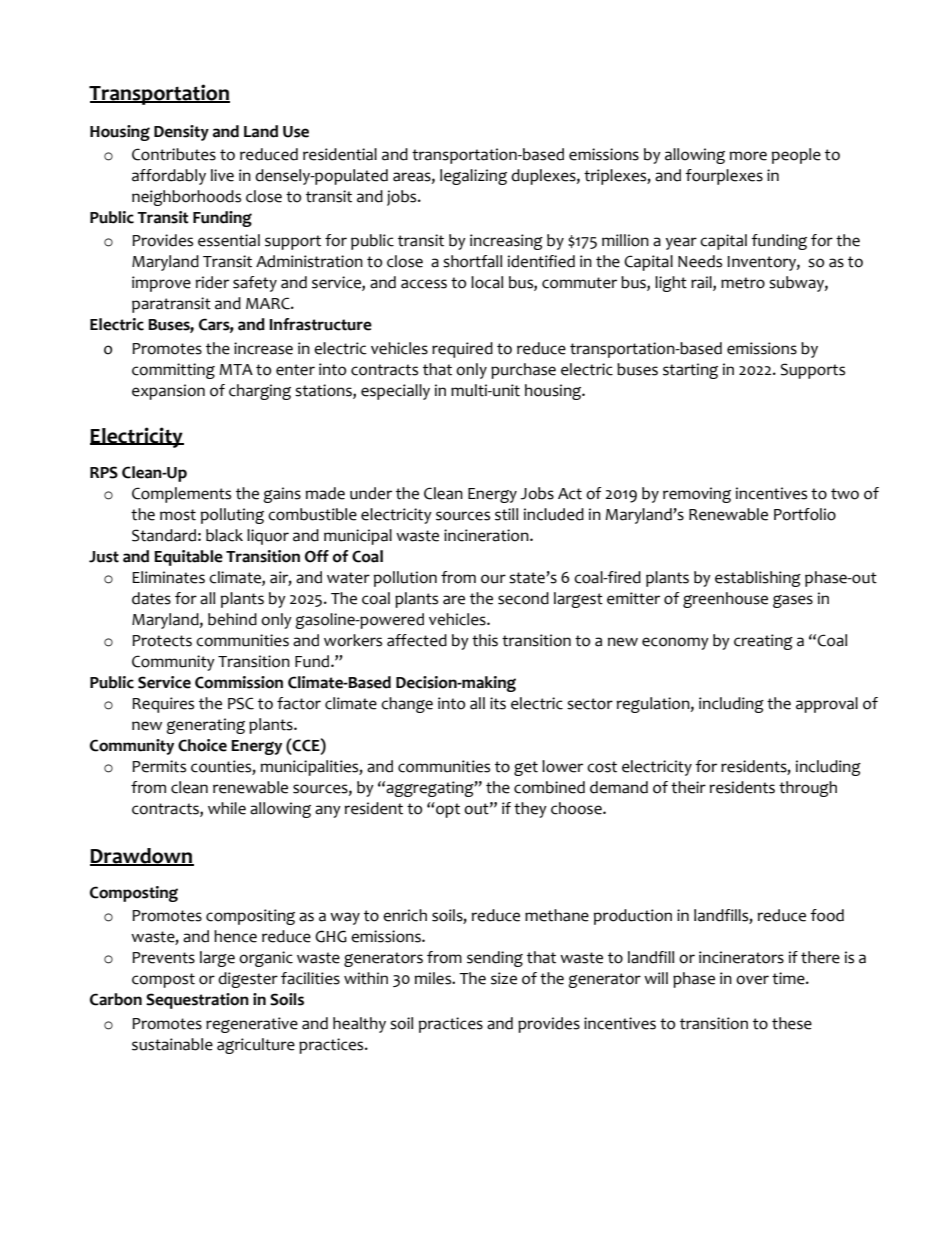 This screenshot has width=952, height=1233. Describe the element at coordinates (174, 154) in the screenshot. I see `Contributes` at that location.
